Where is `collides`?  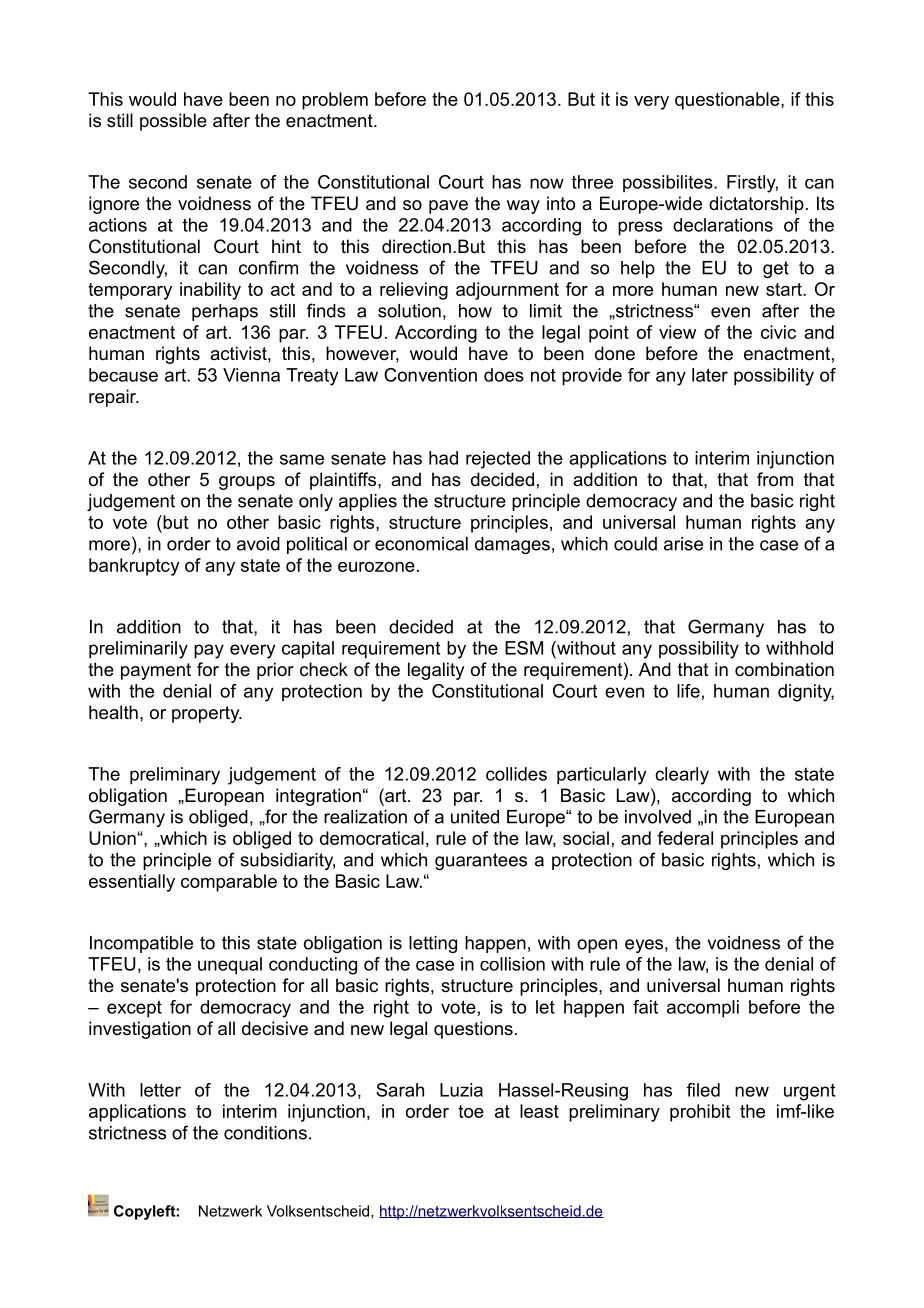
collides is located at coordinates (516, 774).
